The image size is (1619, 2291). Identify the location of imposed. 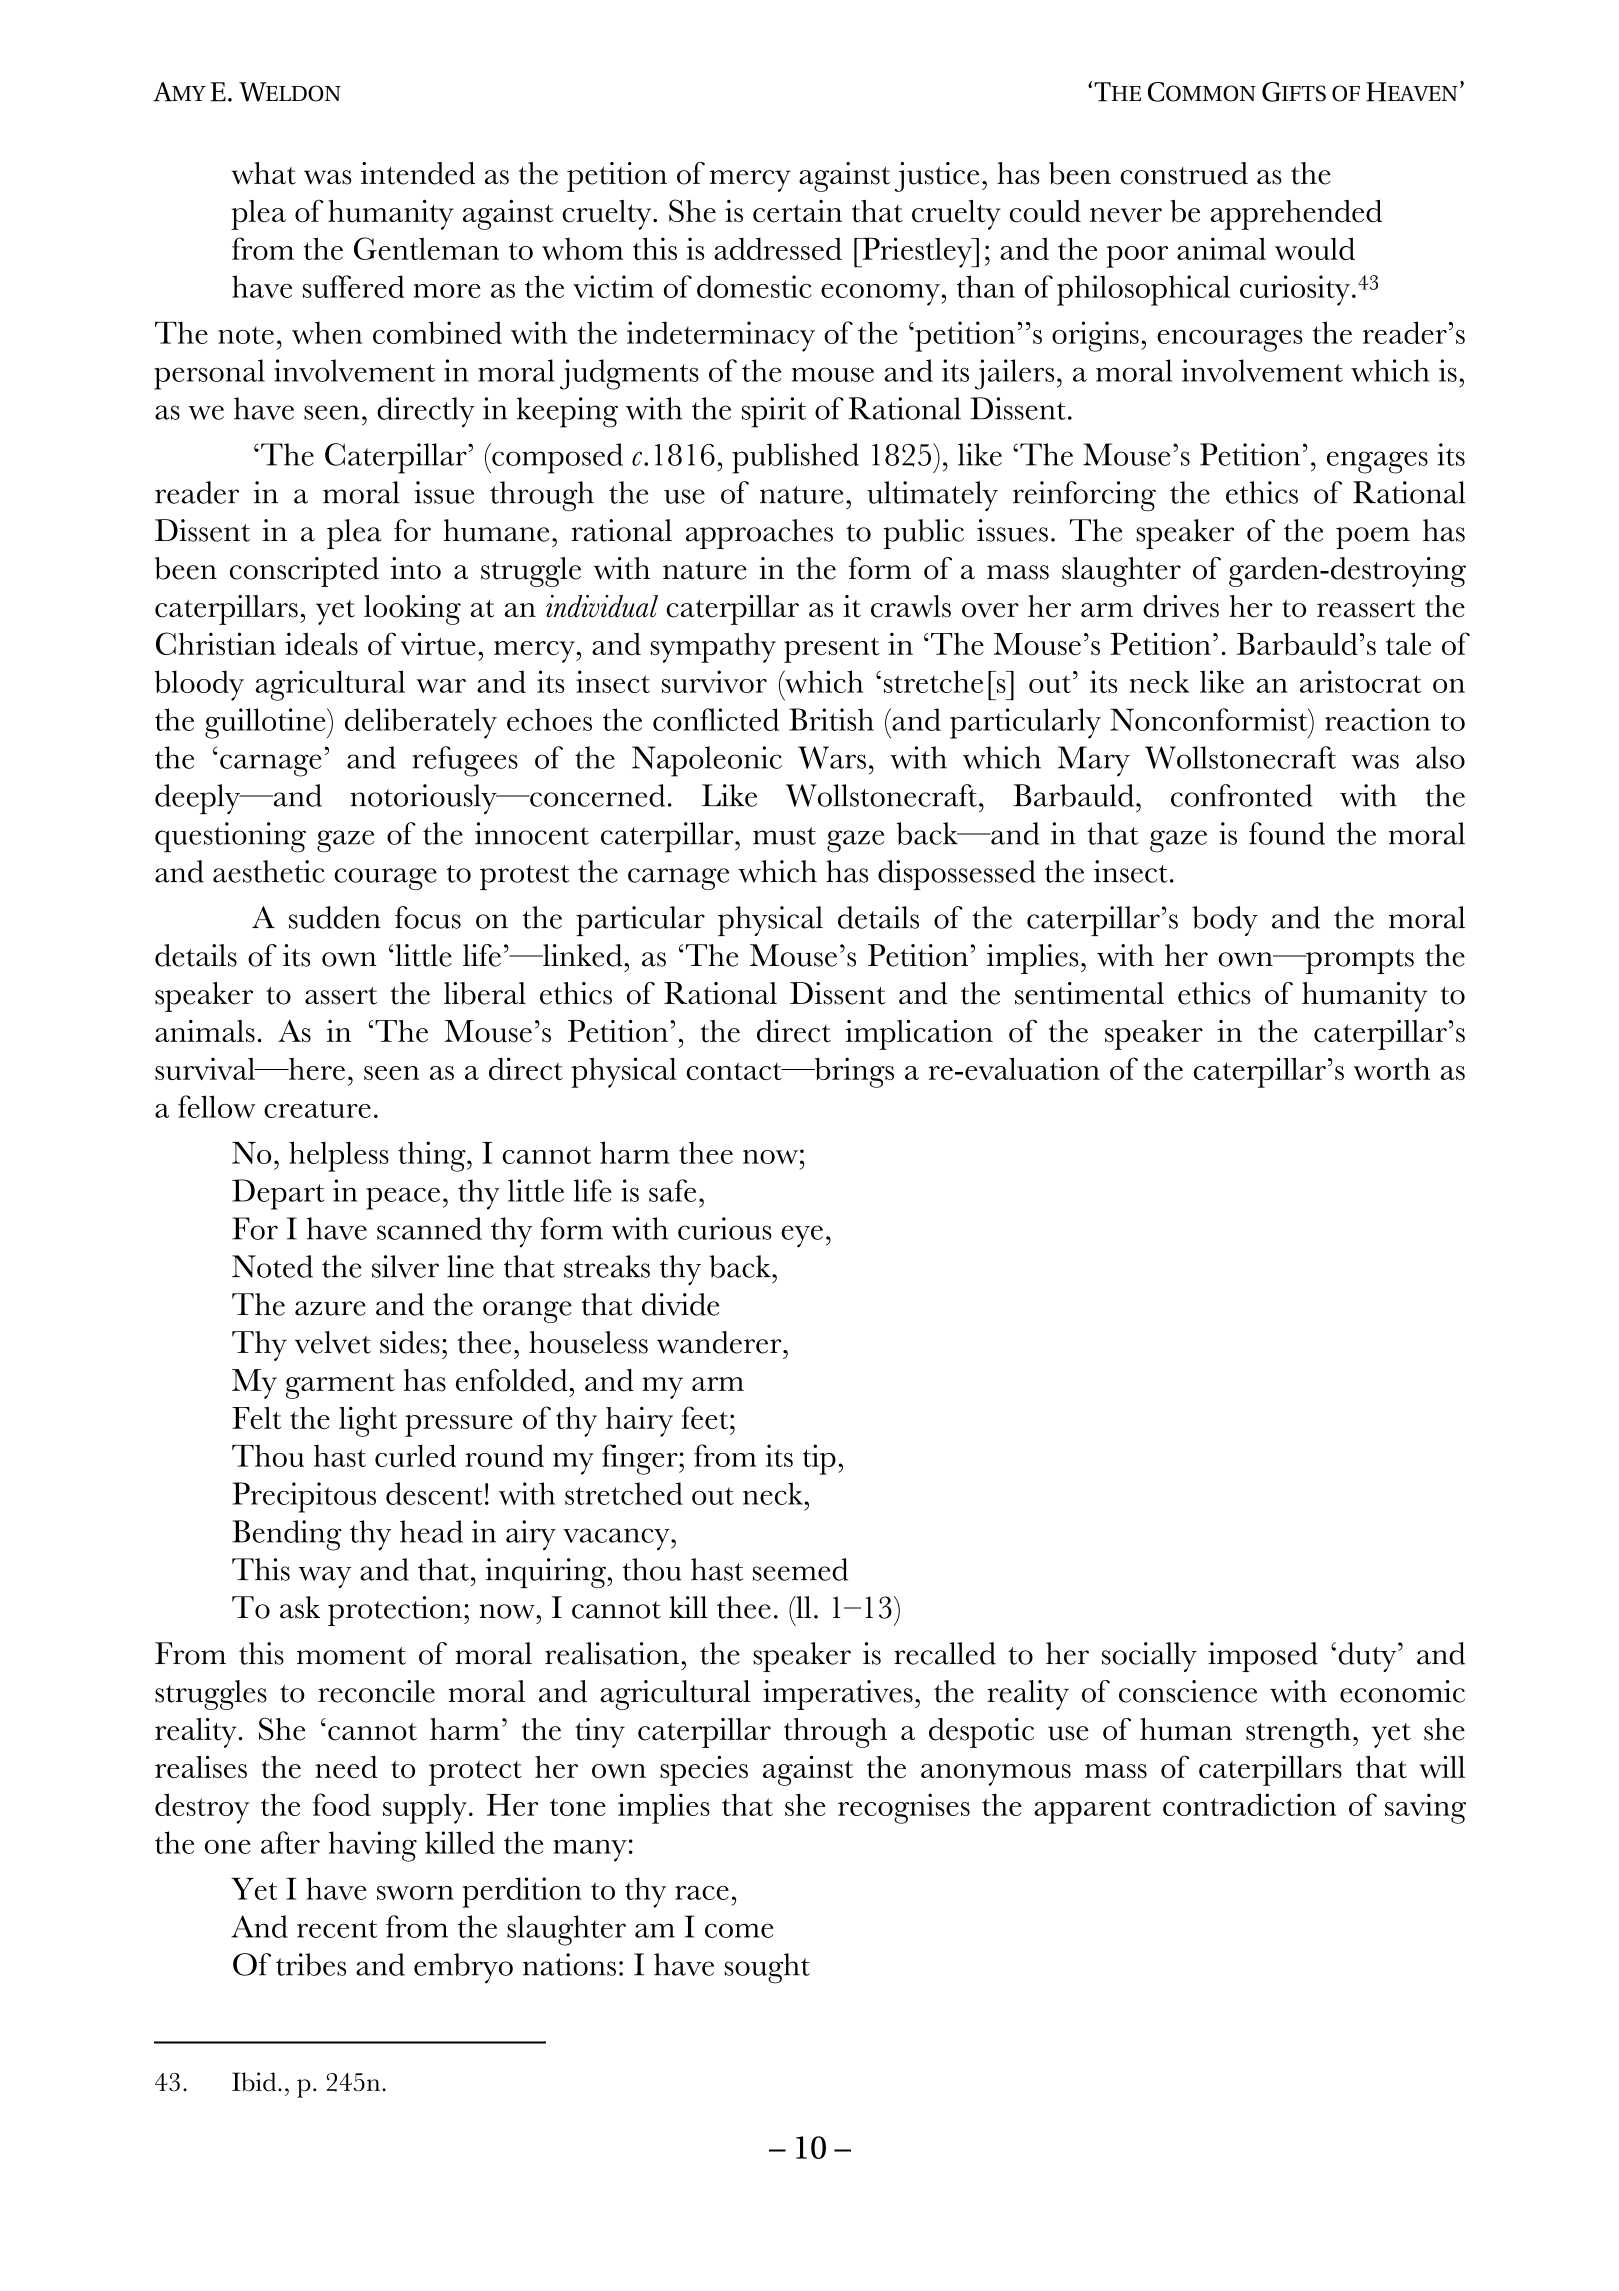
(1263, 1657).
